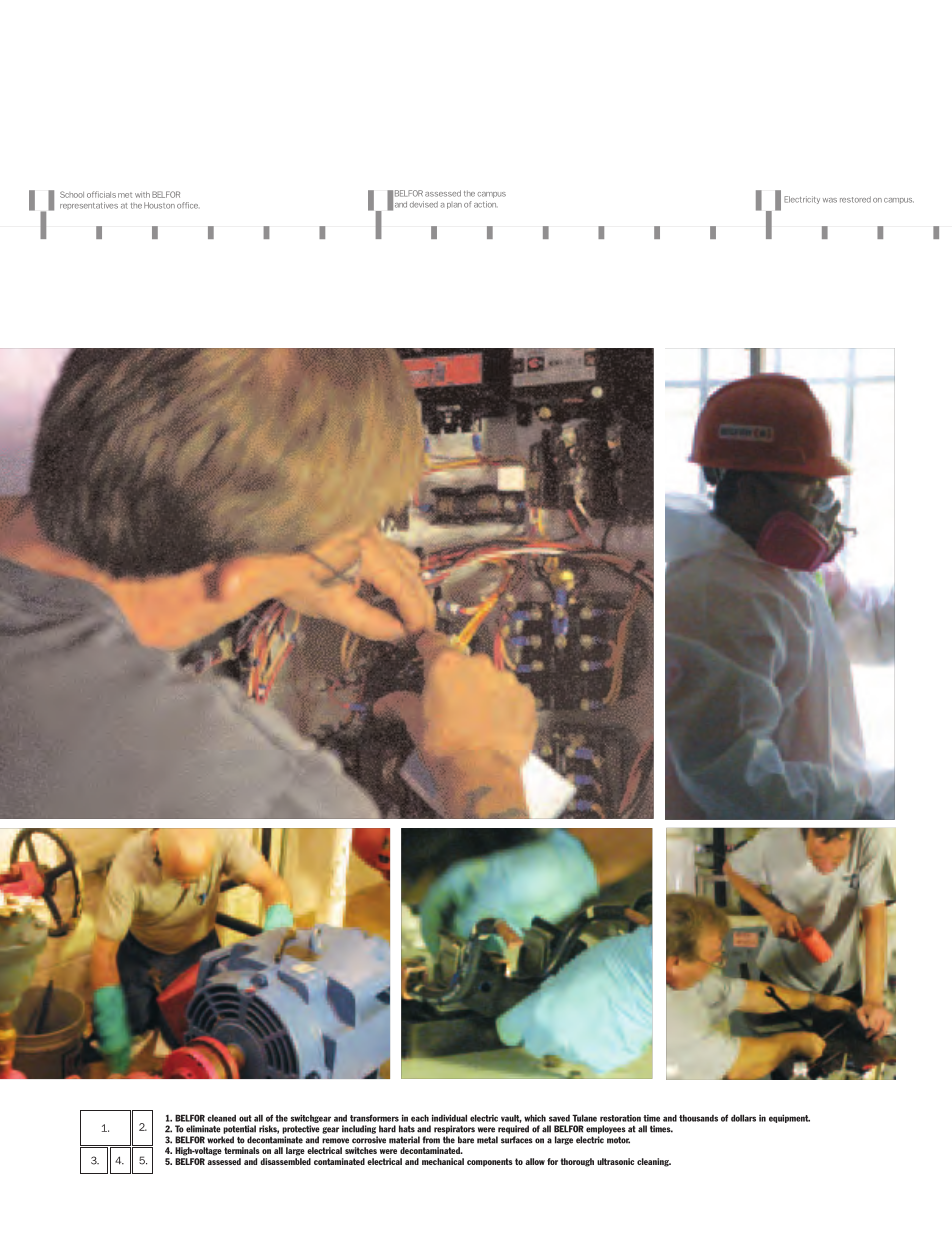  I want to click on was, so click(830, 200).
